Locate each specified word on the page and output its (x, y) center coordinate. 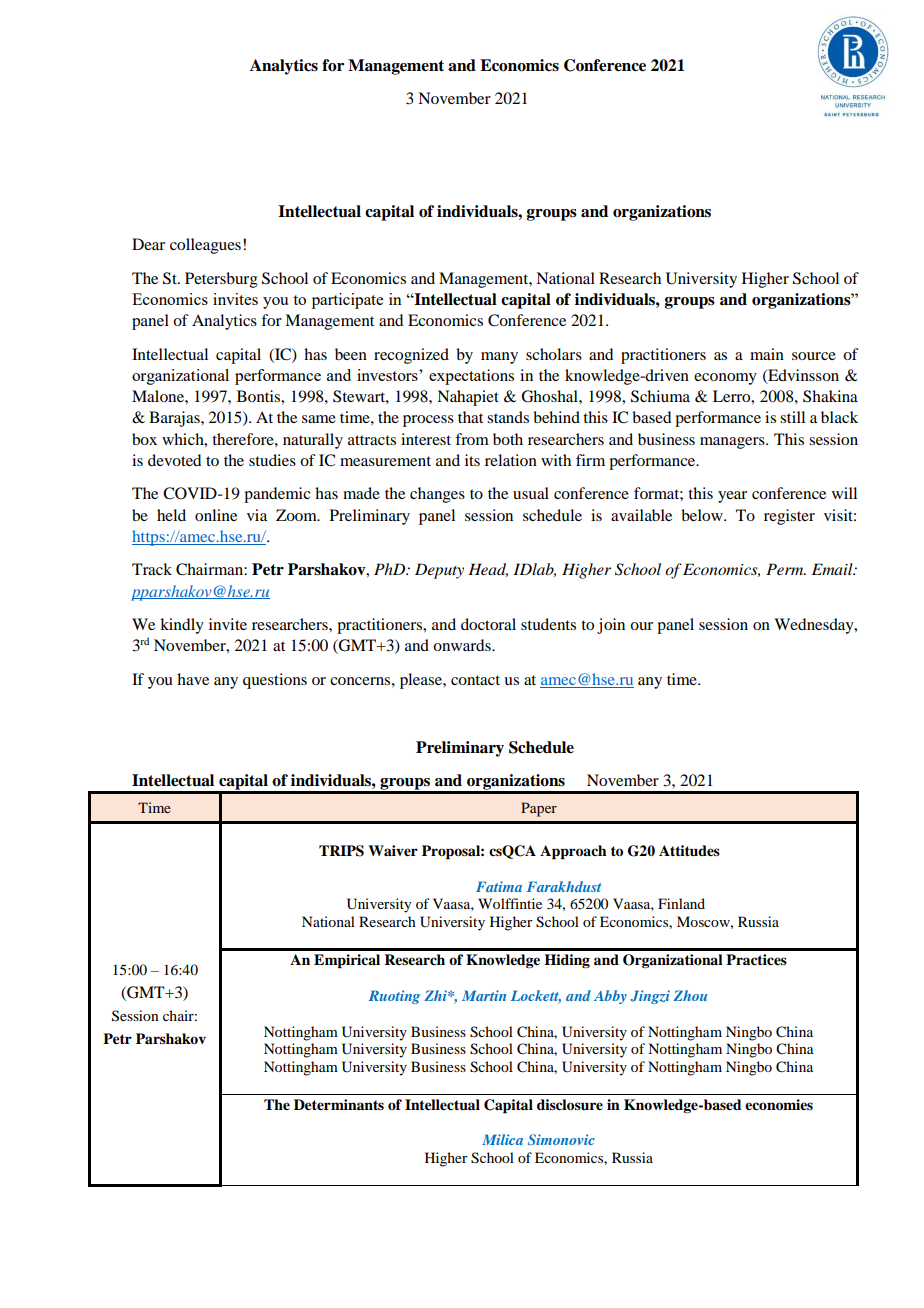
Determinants (339, 1105)
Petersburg (221, 280)
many (499, 358)
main (767, 354)
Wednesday (815, 626)
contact (475, 680)
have (193, 679)
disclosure (570, 1105)
